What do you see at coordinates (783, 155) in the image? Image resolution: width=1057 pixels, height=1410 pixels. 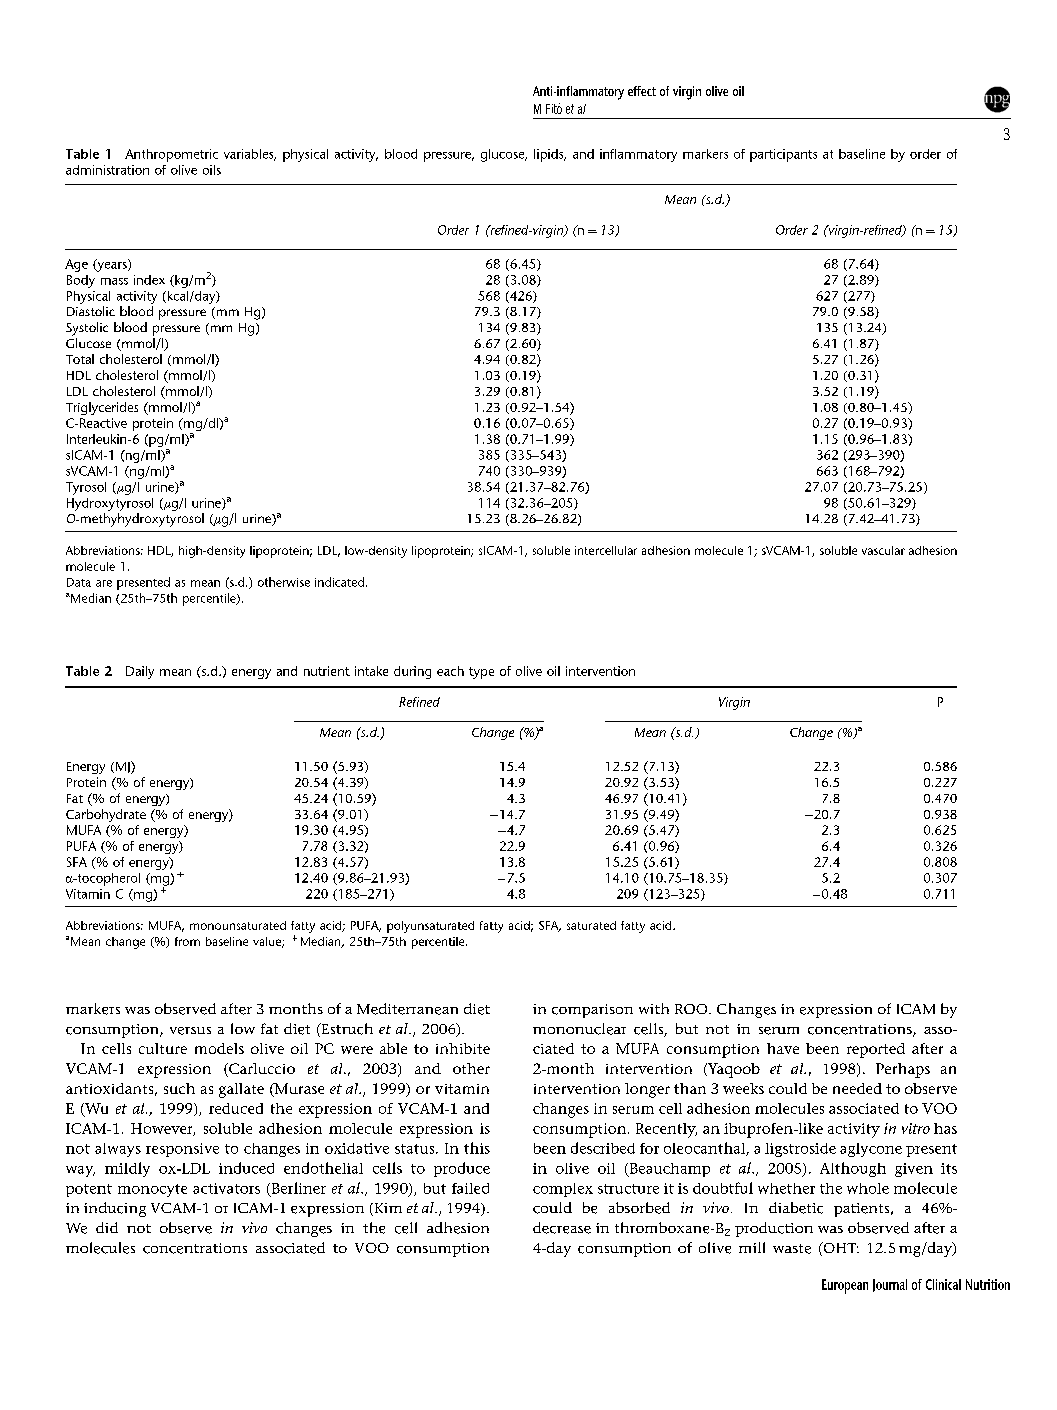 I see `participants` at bounding box center [783, 155].
